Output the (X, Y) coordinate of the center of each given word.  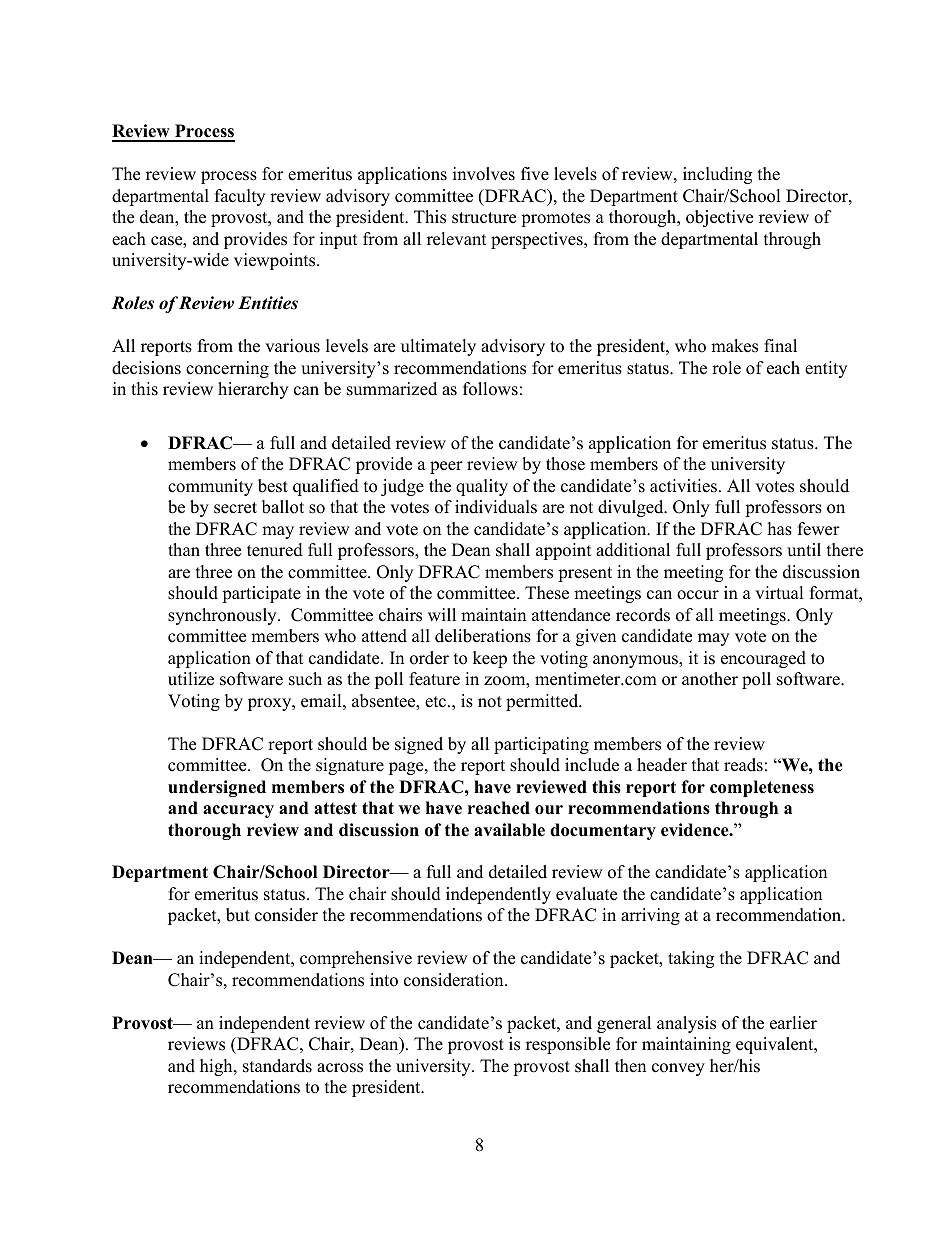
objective (719, 218)
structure (484, 218)
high (217, 1067)
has (780, 529)
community (210, 487)
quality (482, 487)
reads (743, 765)
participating (541, 745)
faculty (240, 197)
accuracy (238, 811)
